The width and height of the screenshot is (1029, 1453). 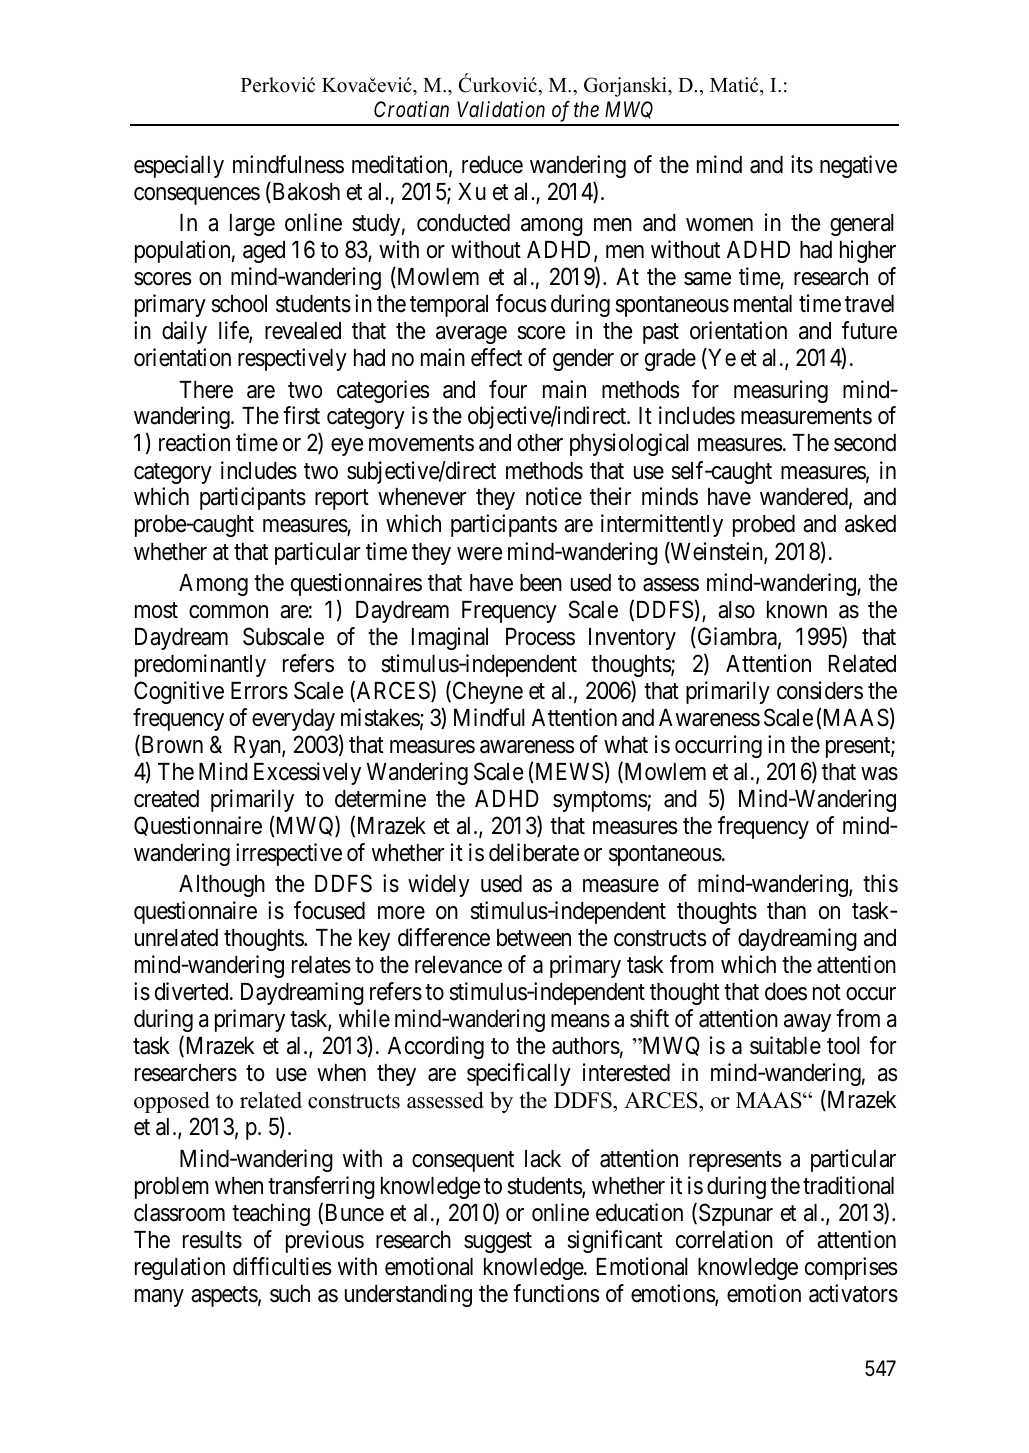 I want to click on especially, so click(x=179, y=166).
